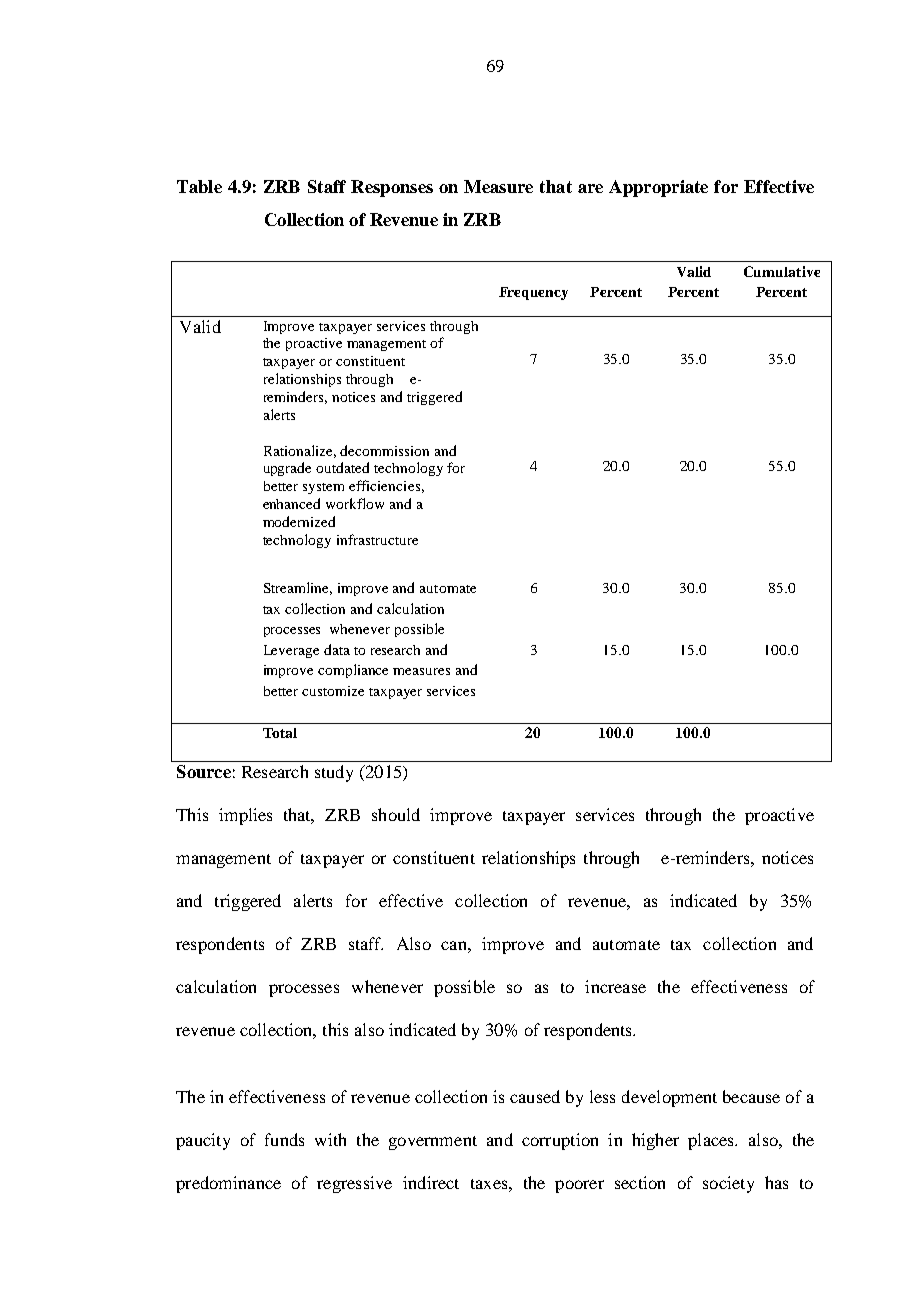 The height and width of the document is (1308, 924). What do you see at coordinates (658, 188) in the document?
I see `Appropriate` at bounding box center [658, 188].
